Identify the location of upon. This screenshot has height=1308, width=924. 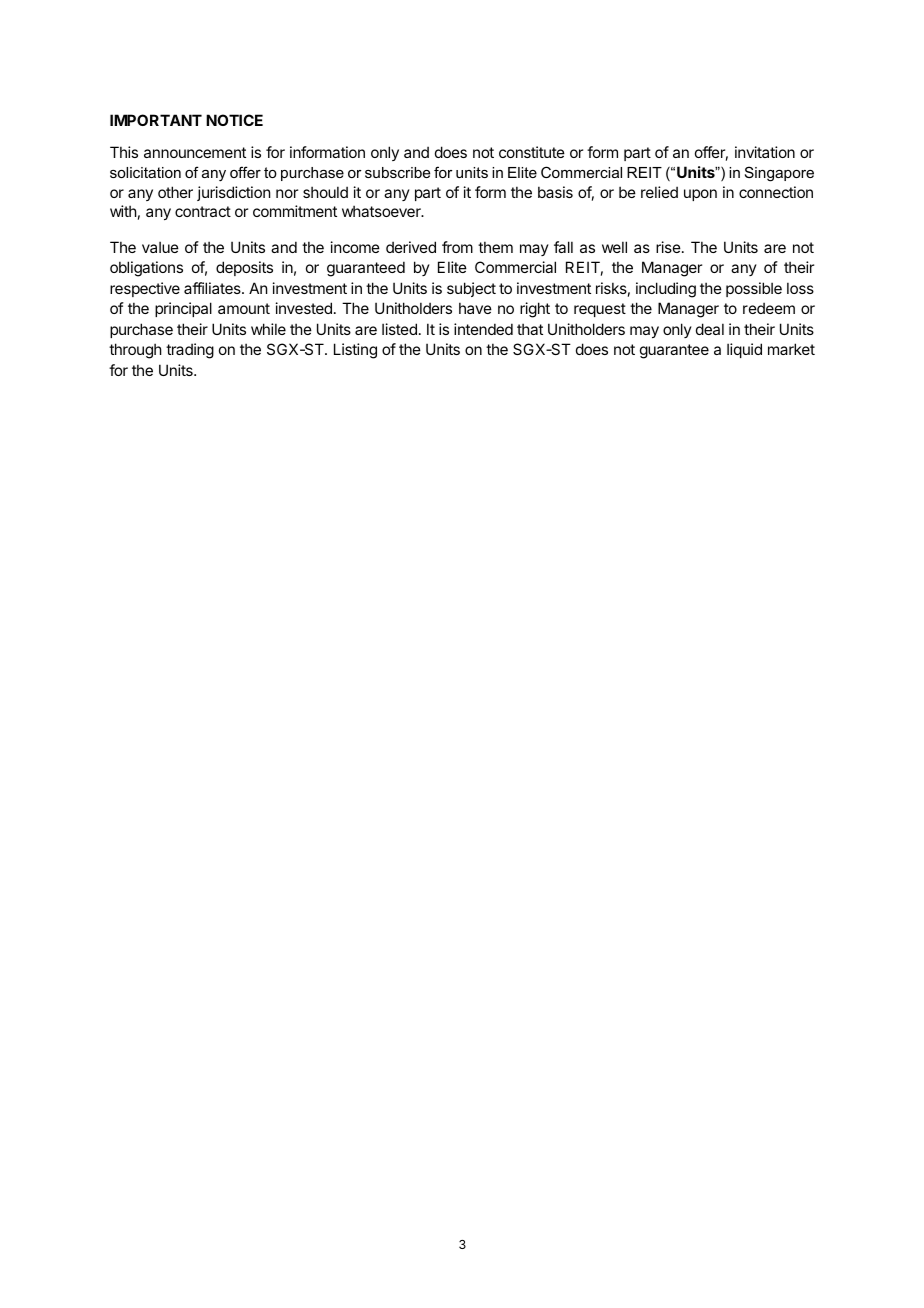
(700, 195).
